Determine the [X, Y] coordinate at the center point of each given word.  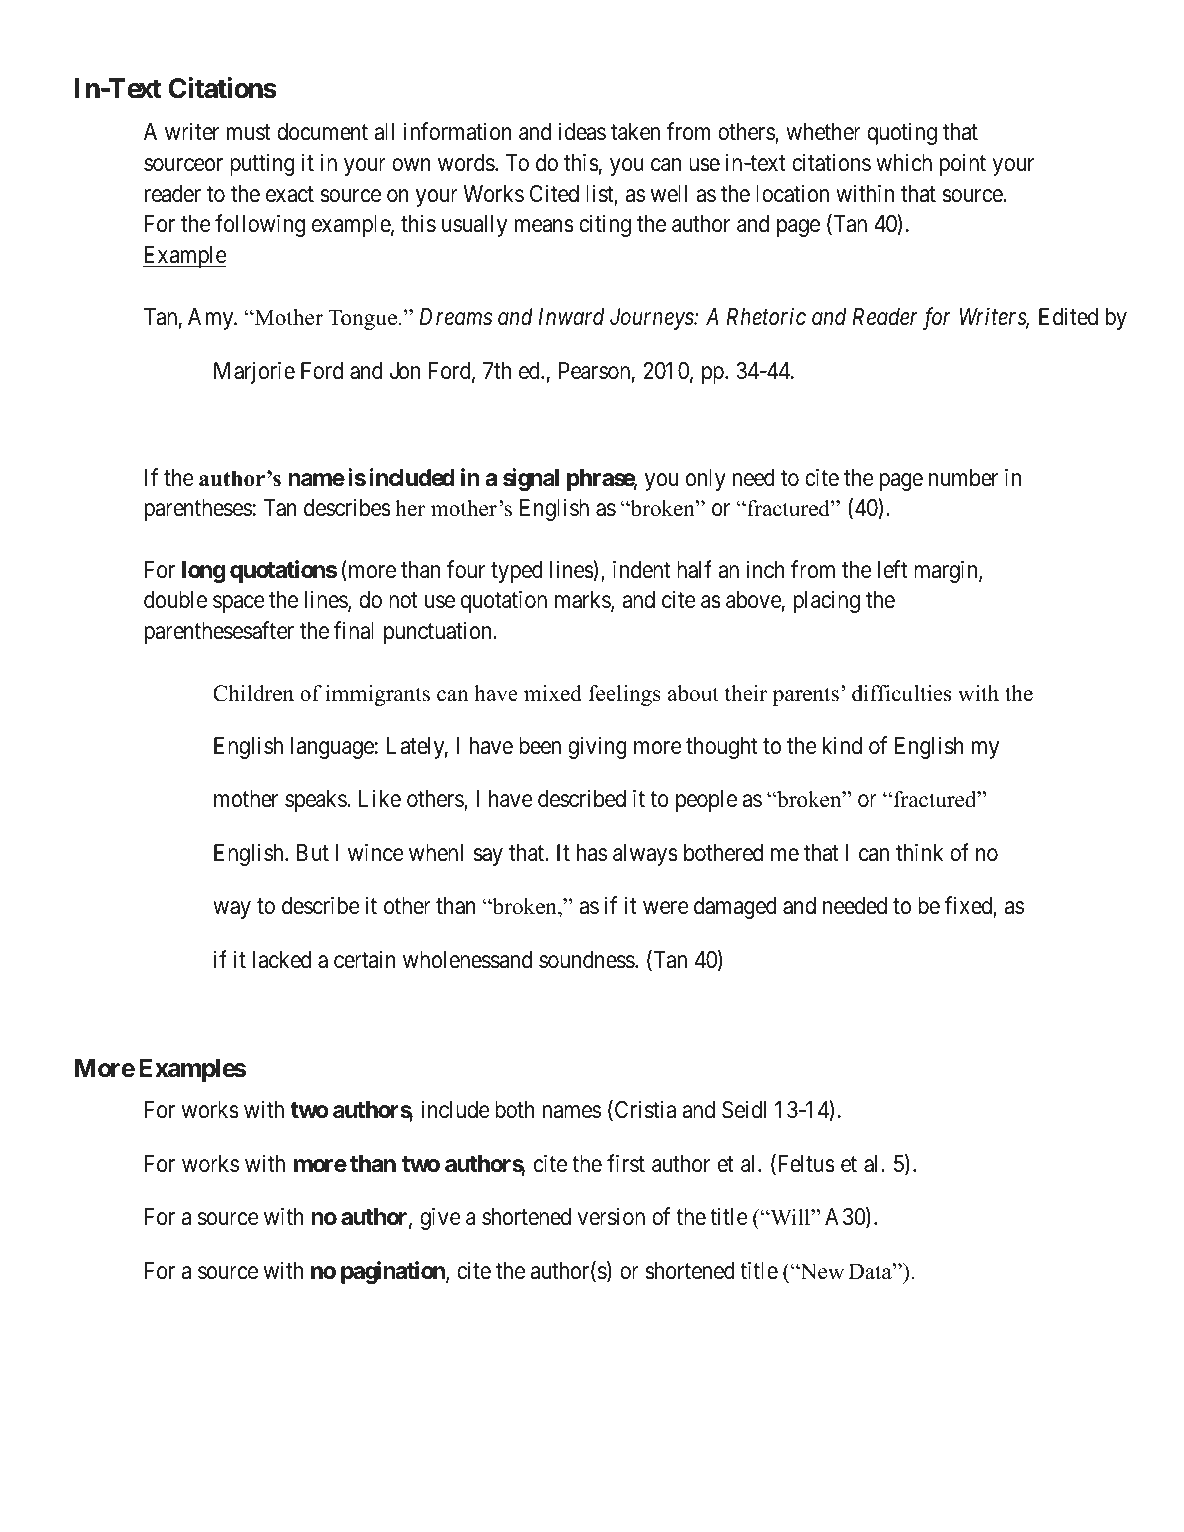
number [963, 478]
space [239, 604]
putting [262, 164]
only [706, 480]
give [440, 1218]
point [963, 164]
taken [635, 132]
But [313, 852]
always [645, 855]
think [919, 852]
